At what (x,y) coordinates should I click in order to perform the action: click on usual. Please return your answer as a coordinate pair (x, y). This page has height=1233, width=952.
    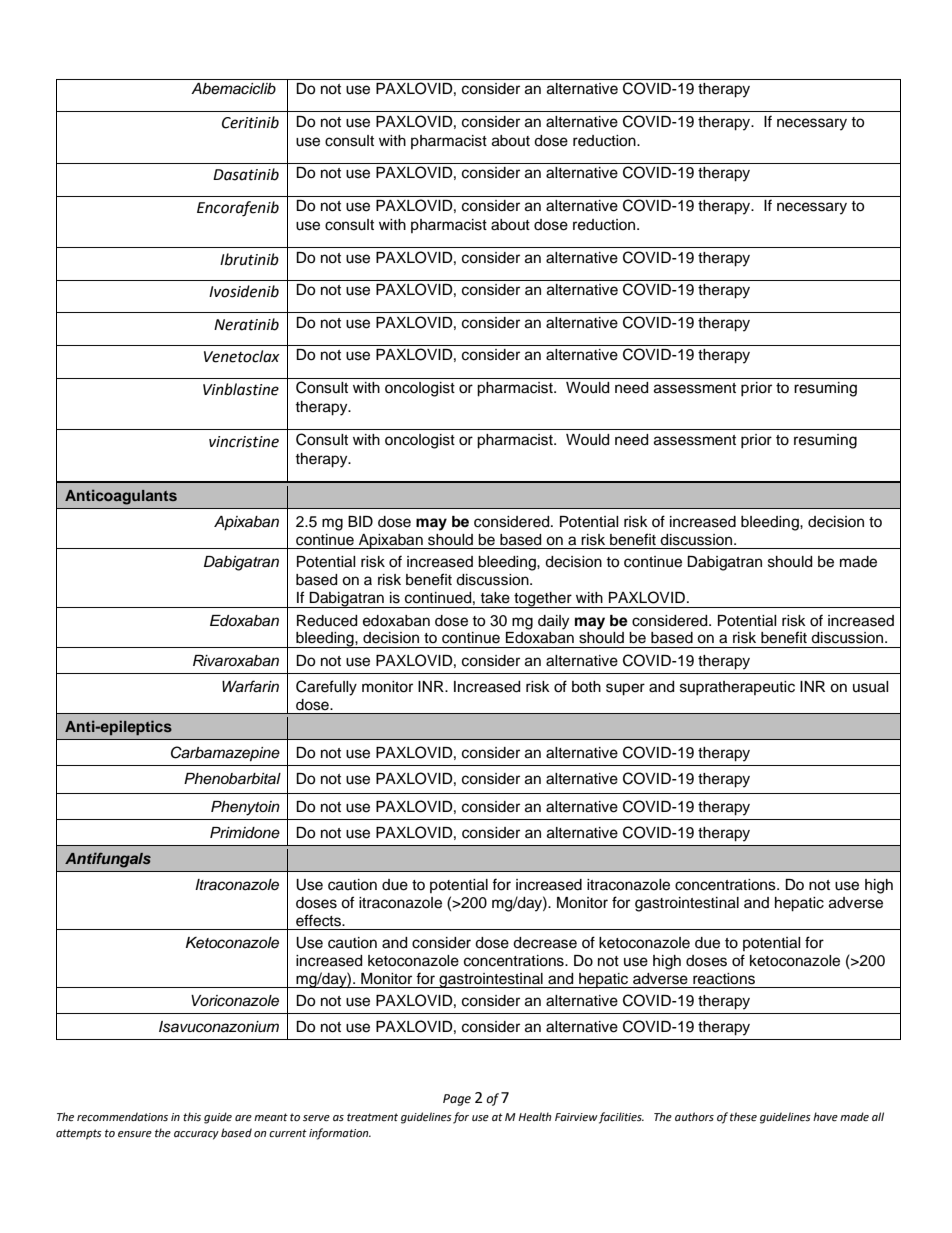
    Looking at the image, I should click on (871, 687).
